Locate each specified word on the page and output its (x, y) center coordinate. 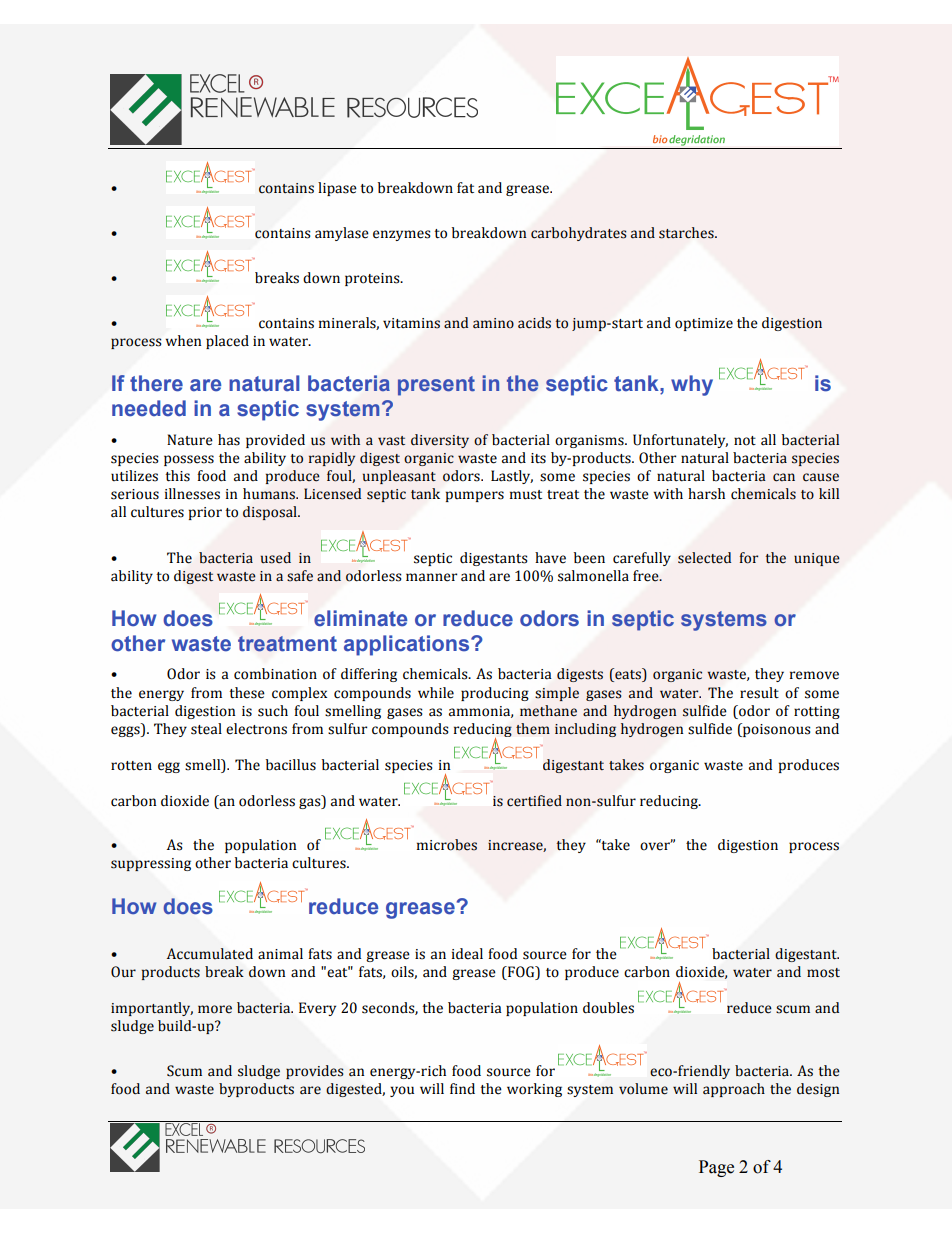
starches (687, 233)
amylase (342, 234)
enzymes (402, 235)
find (462, 1089)
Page (716, 1168)
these (247, 693)
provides (315, 1072)
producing (495, 694)
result (759, 693)
